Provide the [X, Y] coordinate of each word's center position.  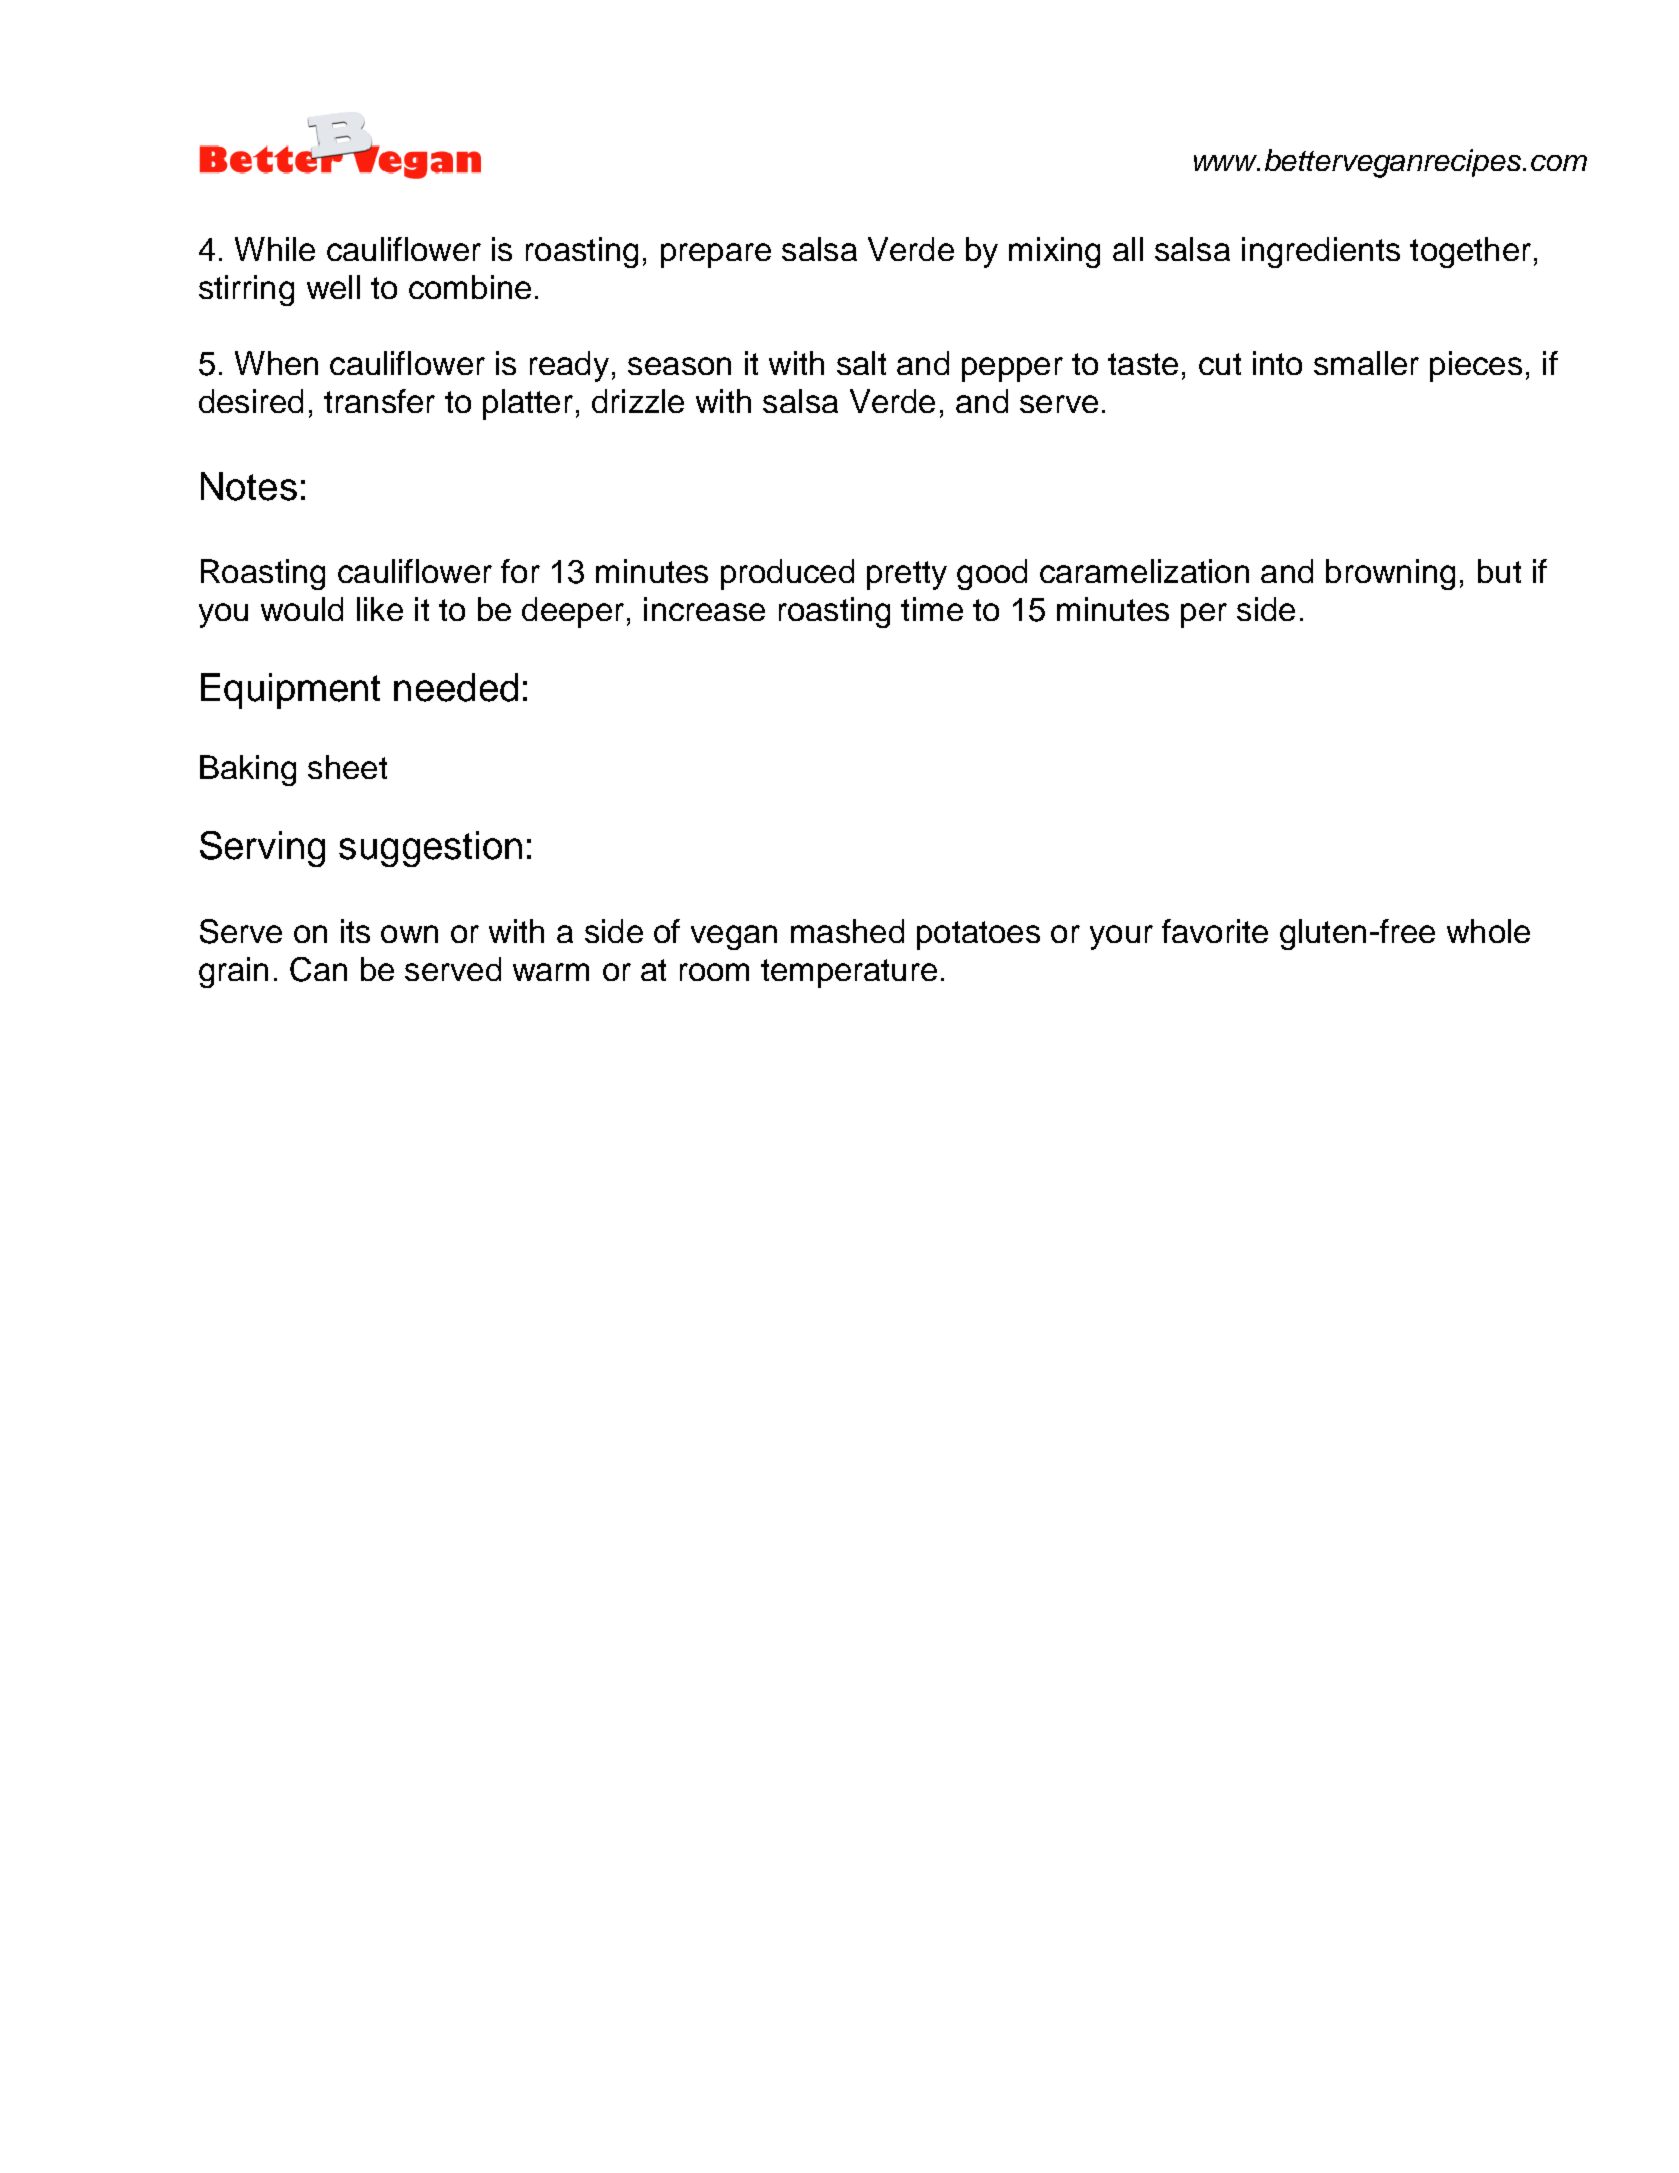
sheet [347, 767]
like [380, 609]
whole [1488, 931]
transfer [379, 401]
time [932, 609]
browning [1390, 574]
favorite [1215, 931]
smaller [1366, 363]
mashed [847, 931]
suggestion [430, 849]
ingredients [1321, 252]
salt [861, 363]
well [333, 287]
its [355, 931]
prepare [716, 255]
